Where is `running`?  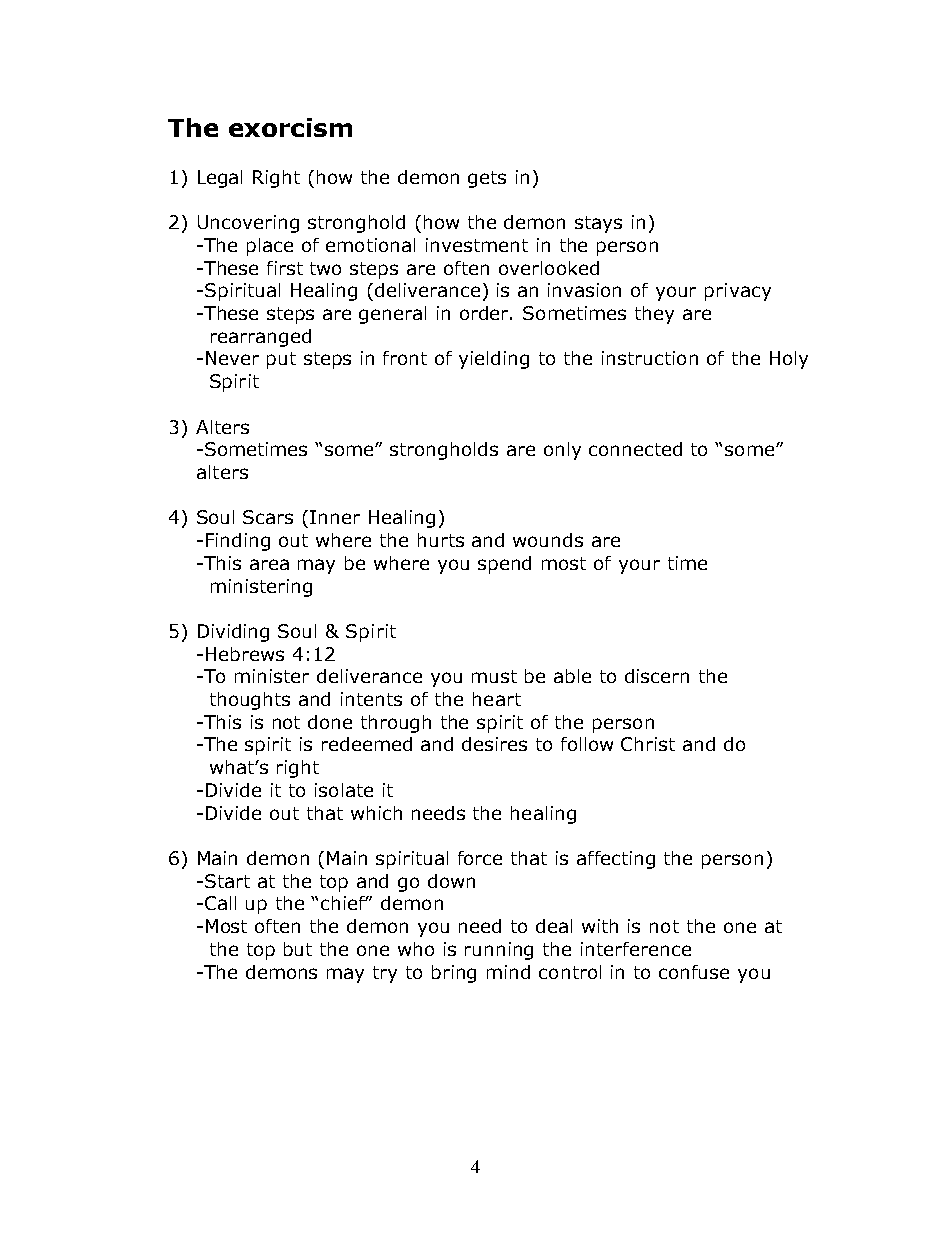
running is located at coordinates (499, 951).
